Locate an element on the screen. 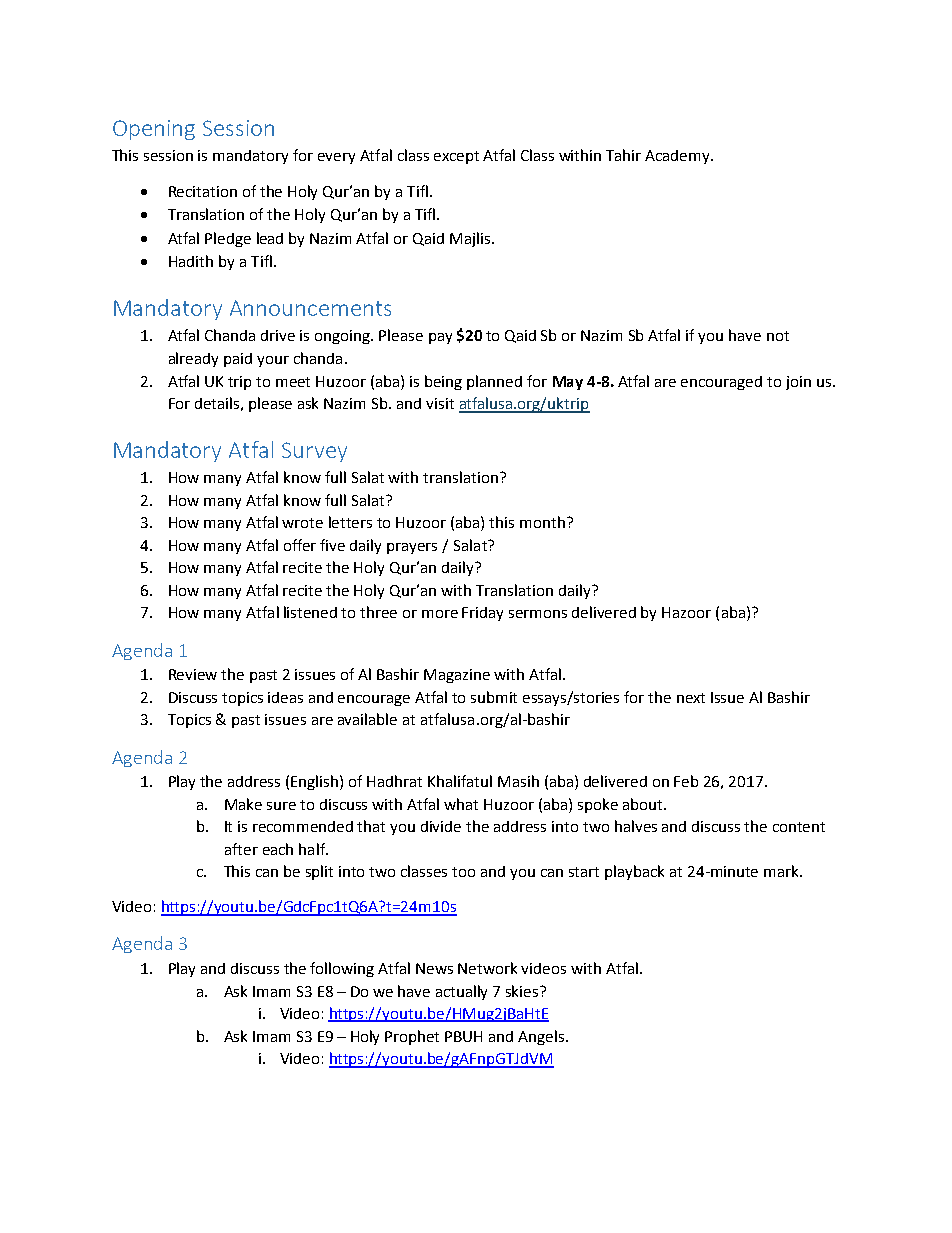 The image size is (952, 1233). Angels is located at coordinates (542, 1037).
